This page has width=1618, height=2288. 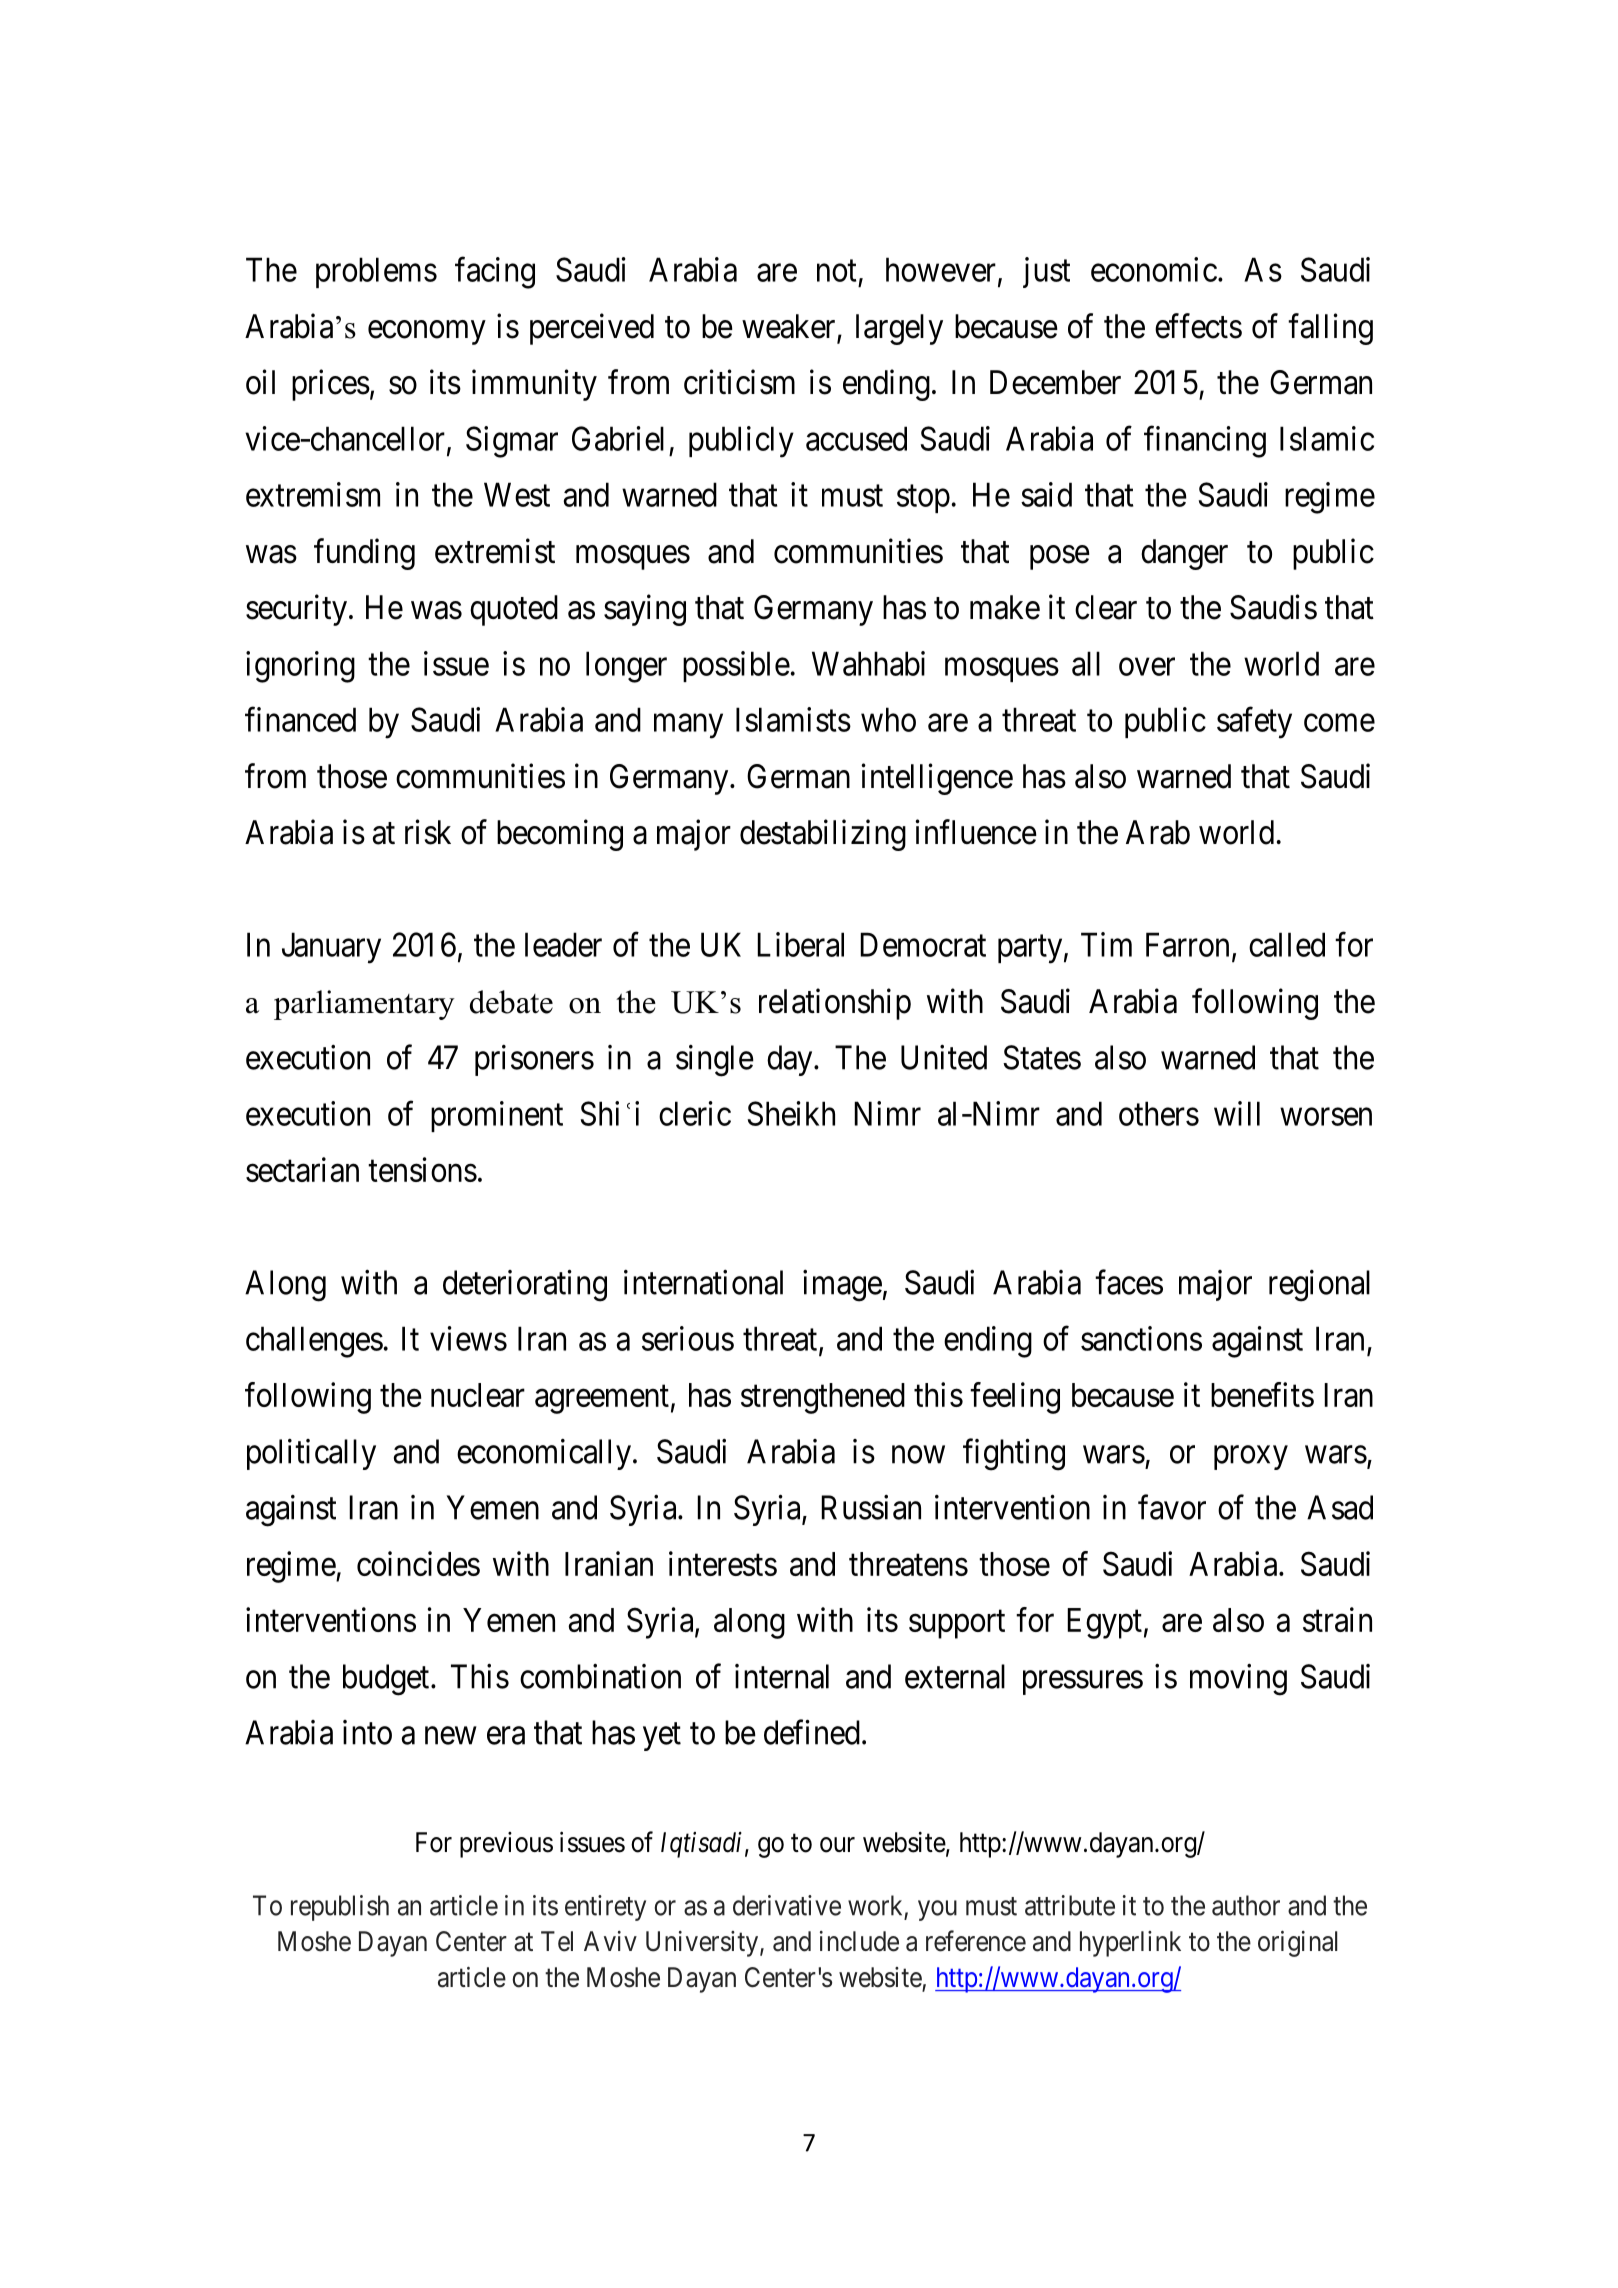 I want to click on tensions, so click(x=422, y=1169).
